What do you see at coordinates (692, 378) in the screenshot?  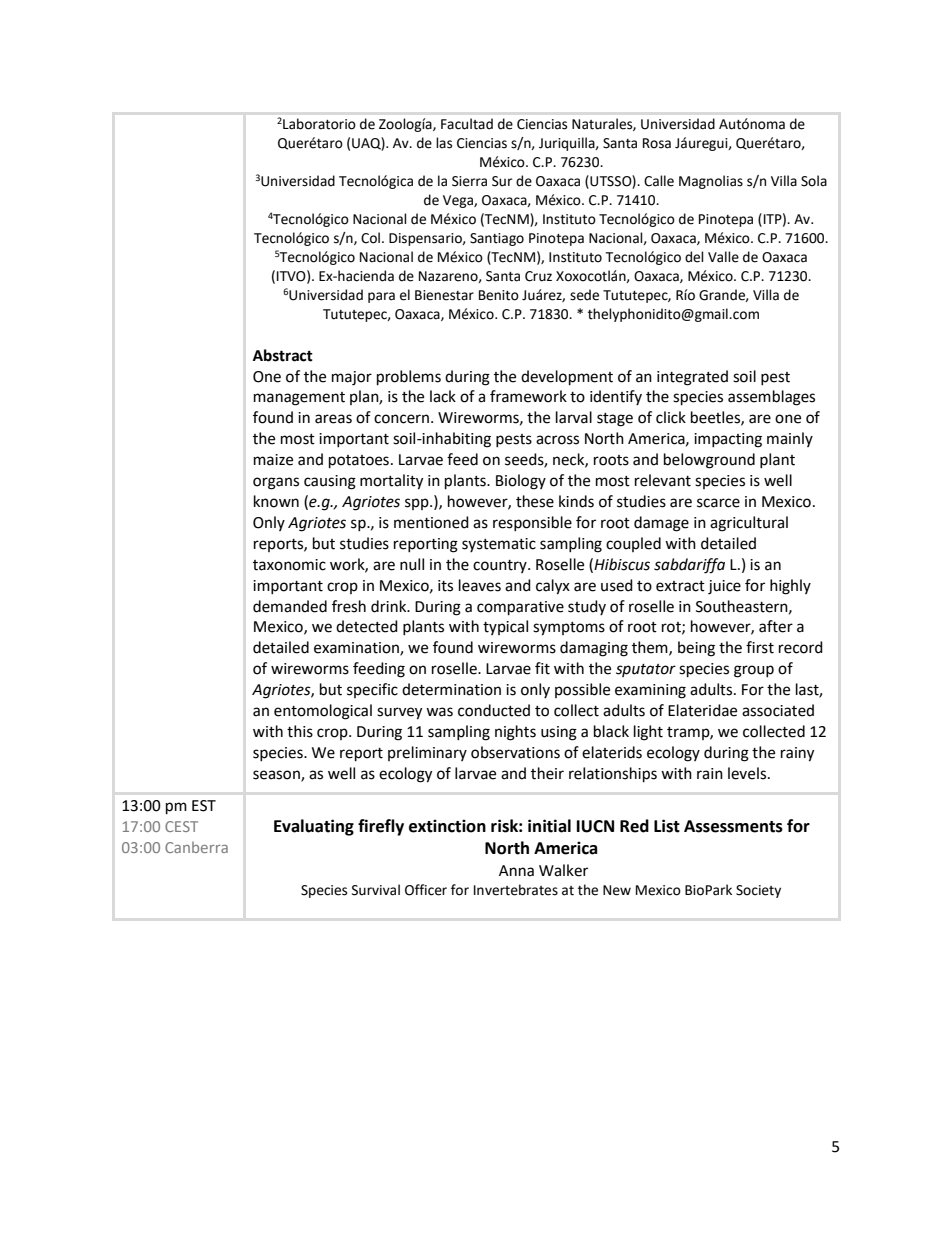 I see `integrated` at bounding box center [692, 378].
